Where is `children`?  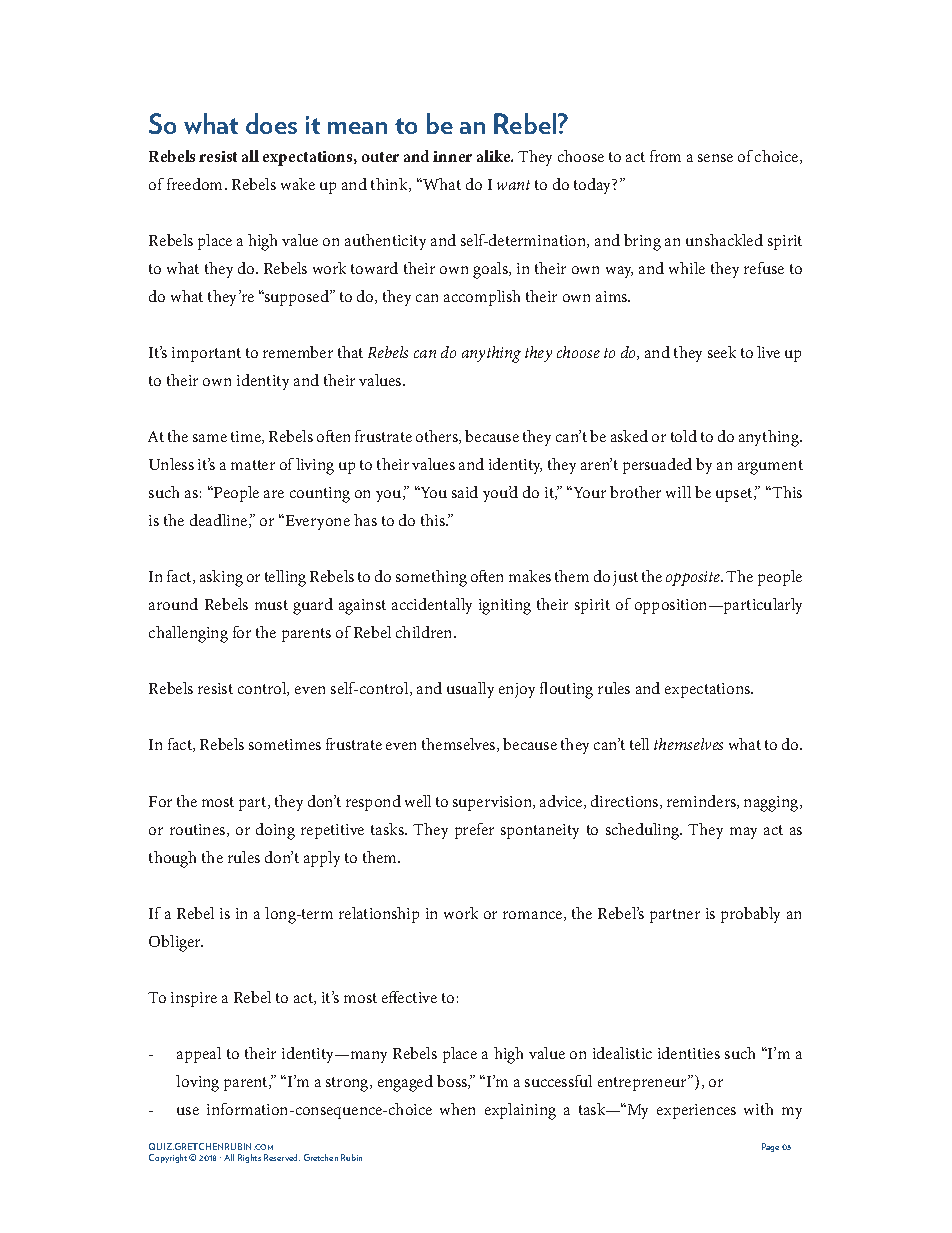
children is located at coordinates (425, 632).
